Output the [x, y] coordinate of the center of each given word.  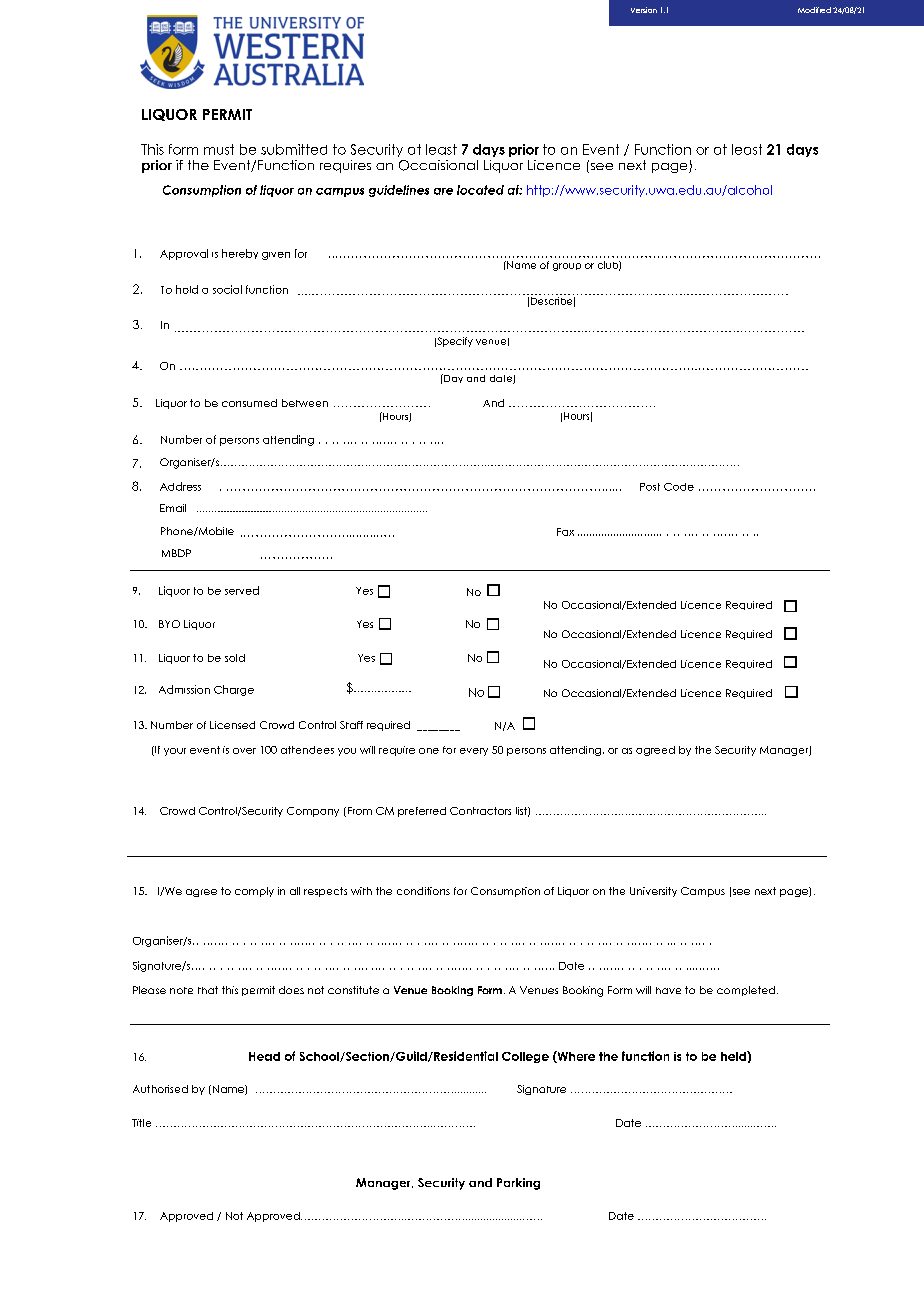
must [219, 149]
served [242, 590]
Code [679, 487]
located [480, 190]
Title [141, 1123]
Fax [565, 532]
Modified [814, 10]
